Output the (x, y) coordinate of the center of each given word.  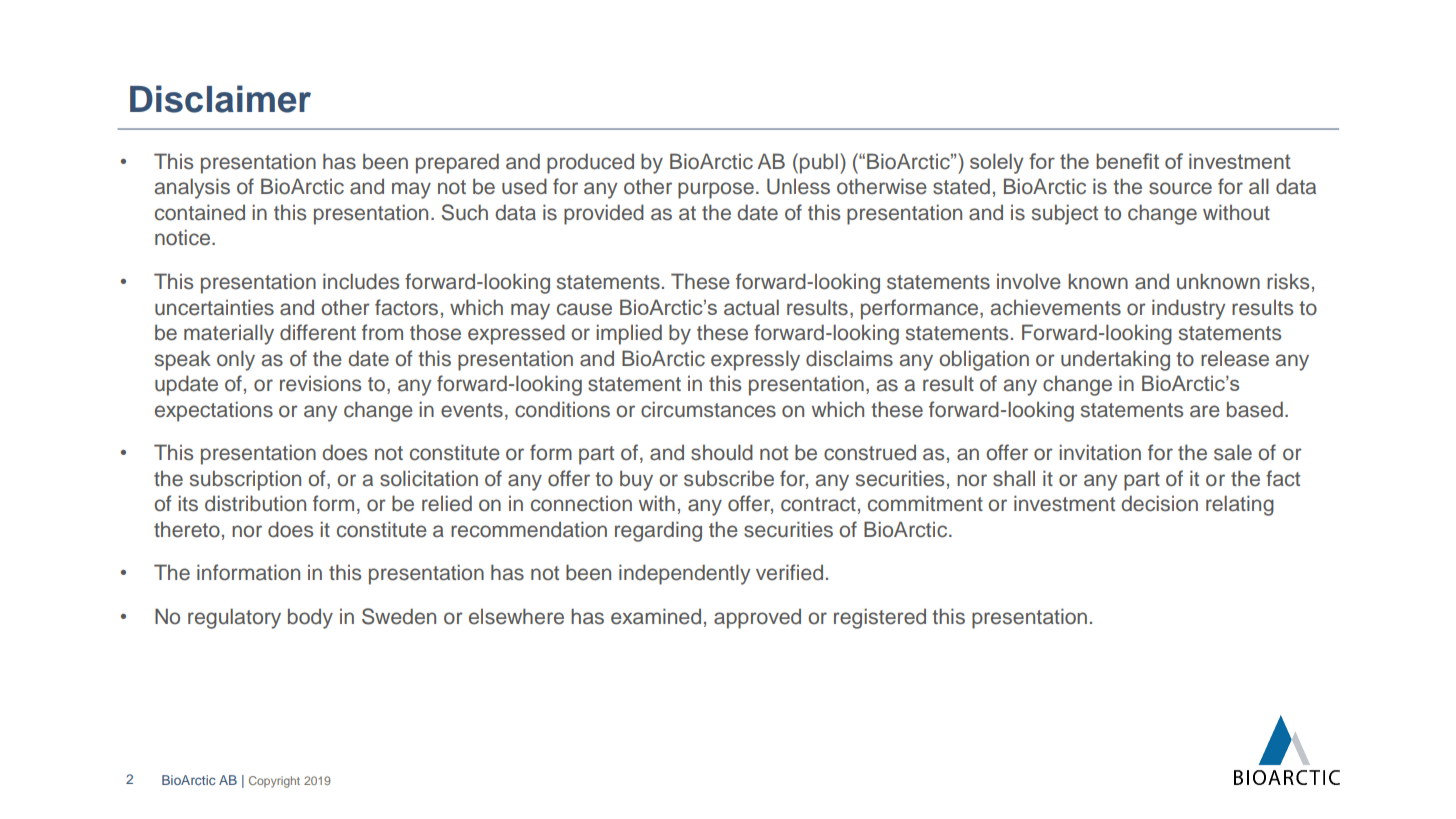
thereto (187, 530)
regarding (658, 531)
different (318, 332)
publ (819, 163)
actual (751, 307)
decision (1159, 503)
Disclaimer (220, 99)
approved (757, 619)
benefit (1127, 161)
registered (880, 618)
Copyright (274, 782)
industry (1188, 309)
